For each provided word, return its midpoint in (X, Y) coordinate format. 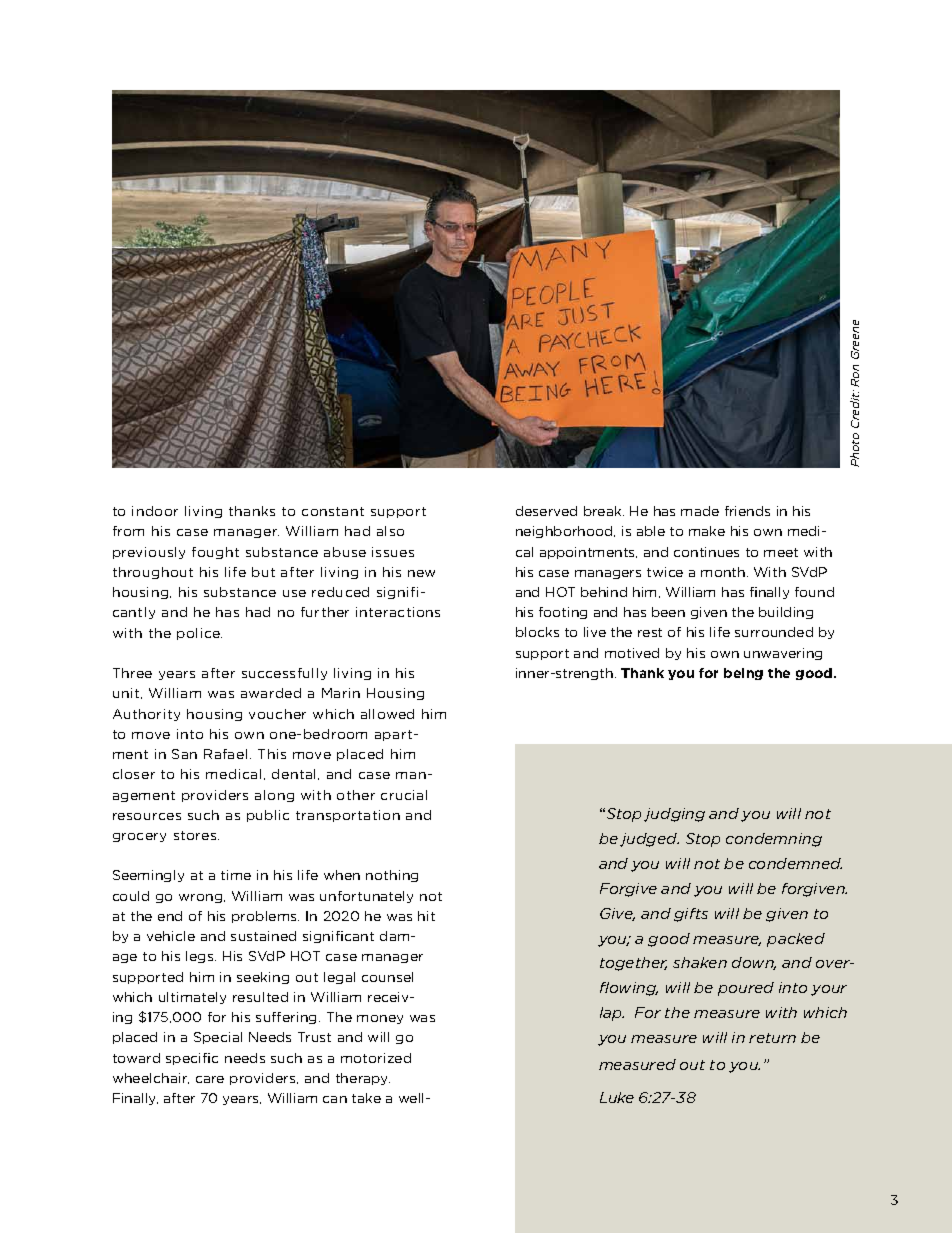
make (707, 531)
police (199, 634)
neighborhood (565, 532)
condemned (795, 863)
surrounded (774, 632)
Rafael (225, 754)
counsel (387, 977)
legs (201, 957)
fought (215, 553)
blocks (537, 632)
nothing (392, 876)
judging (674, 815)
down (754, 963)
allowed (387, 714)
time (236, 875)
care (210, 1079)
